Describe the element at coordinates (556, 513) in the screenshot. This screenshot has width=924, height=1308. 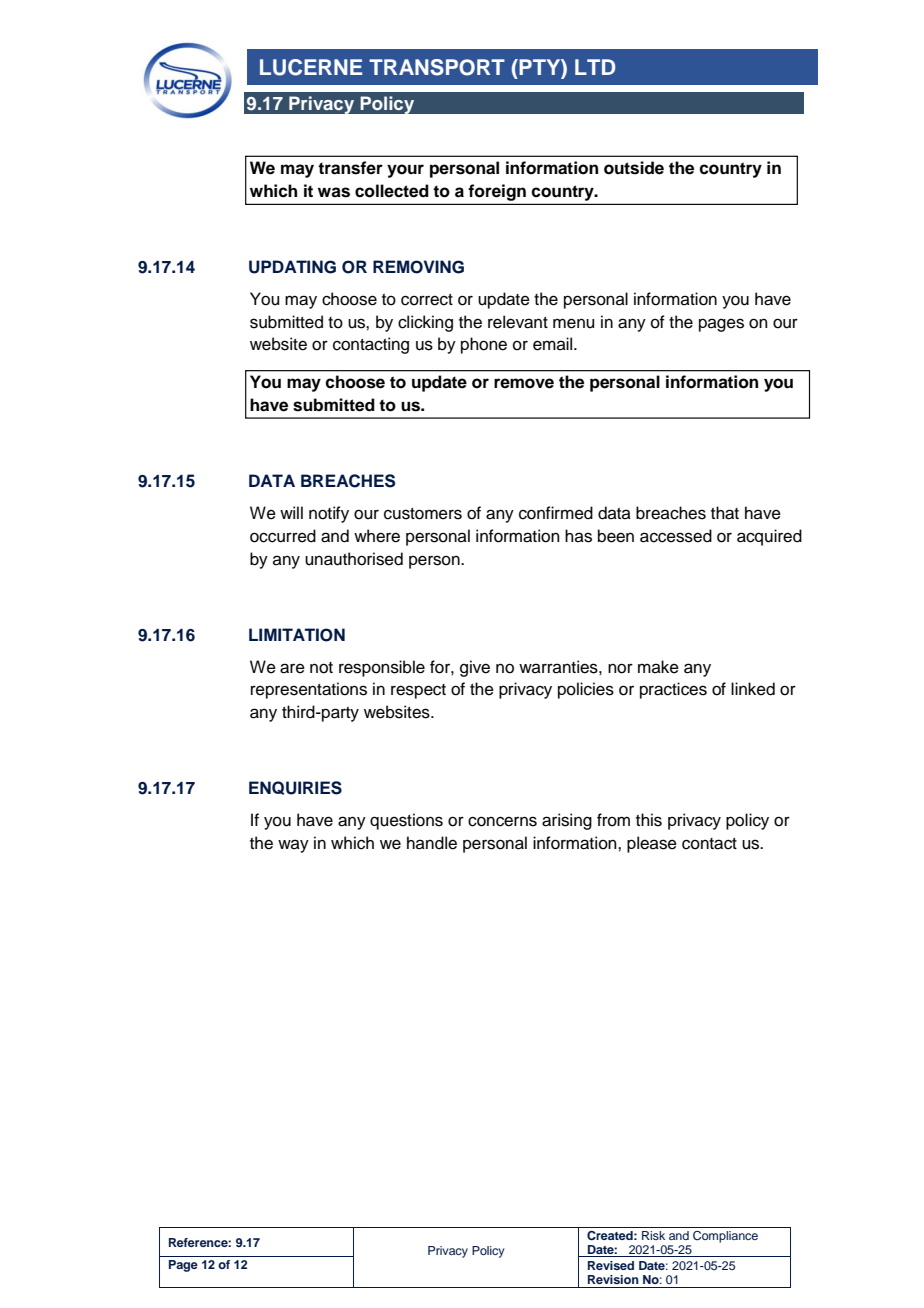
I see `confirmed` at that location.
